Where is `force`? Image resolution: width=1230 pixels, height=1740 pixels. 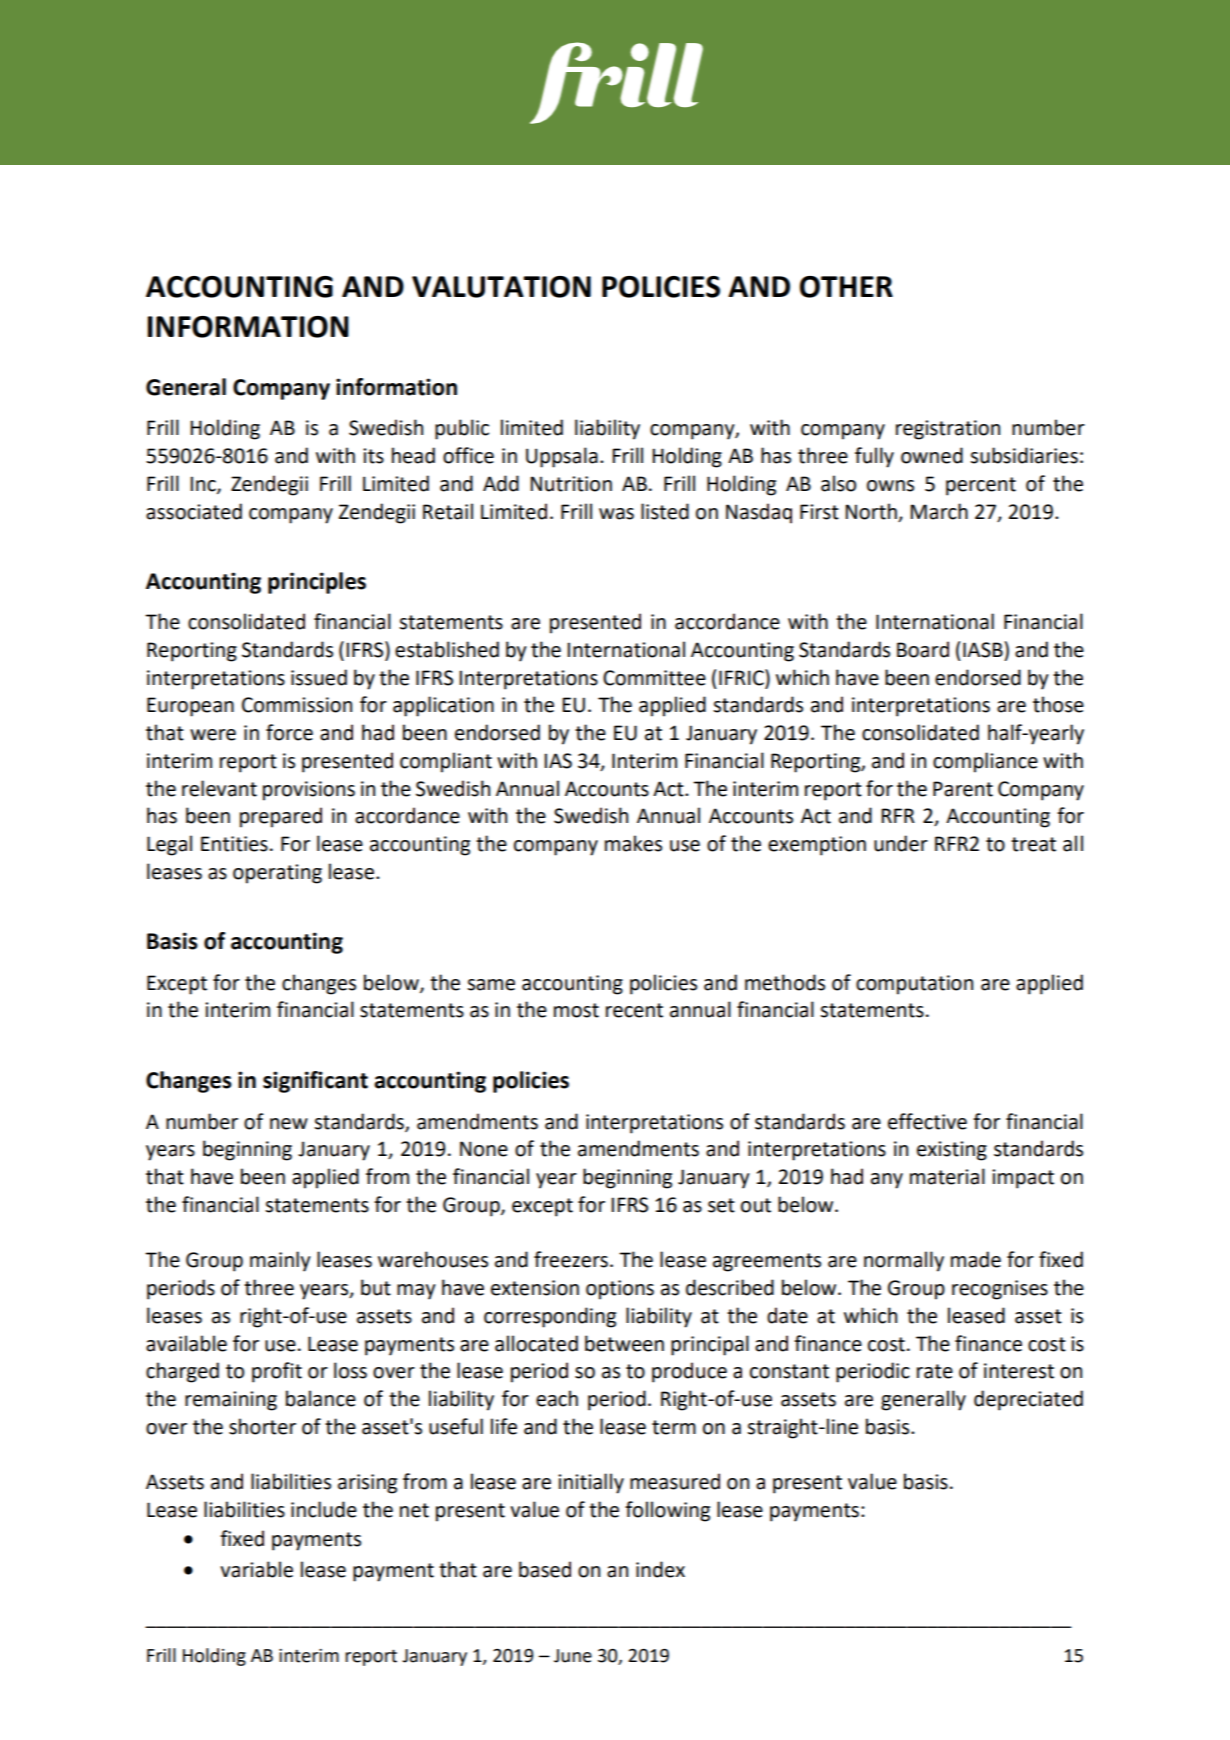
force is located at coordinates (289, 732).
